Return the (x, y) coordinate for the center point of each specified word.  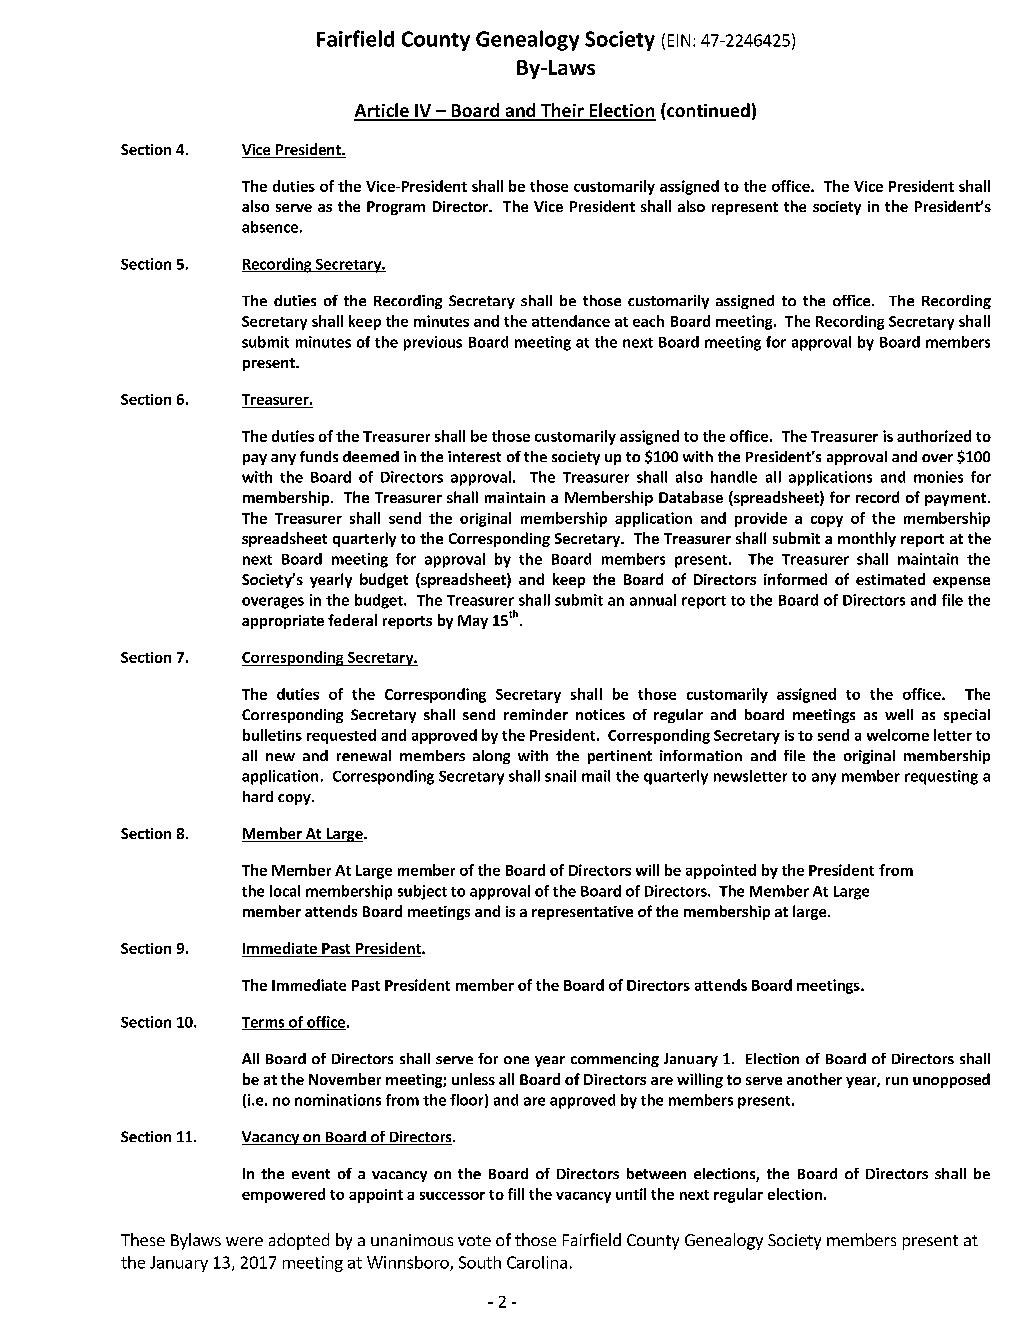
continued (707, 110)
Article (382, 111)
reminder (536, 714)
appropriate (283, 622)
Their (562, 111)
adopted (299, 1241)
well (899, 714)
